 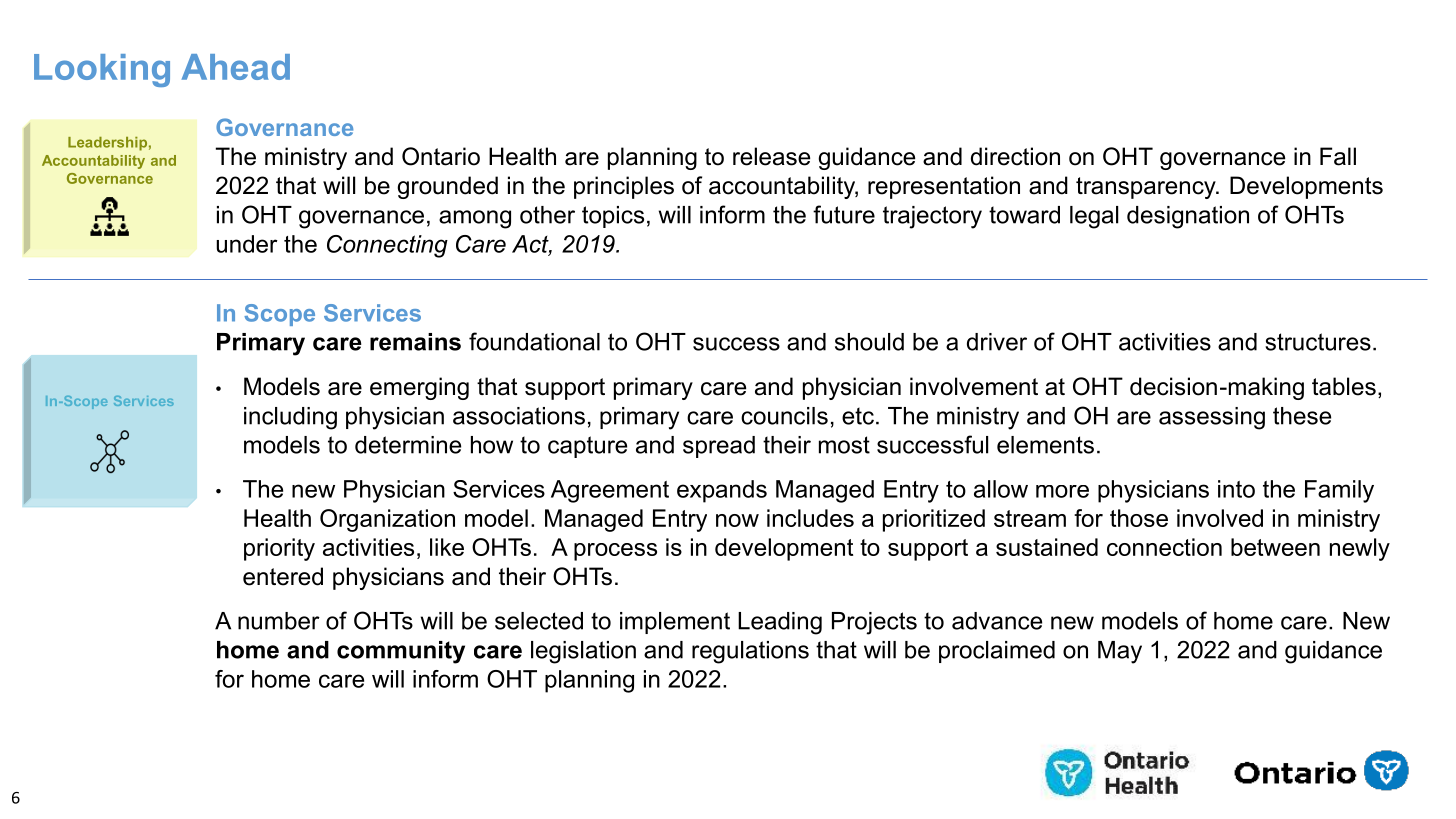 I want to click on should, so click(x=869, y=342).
